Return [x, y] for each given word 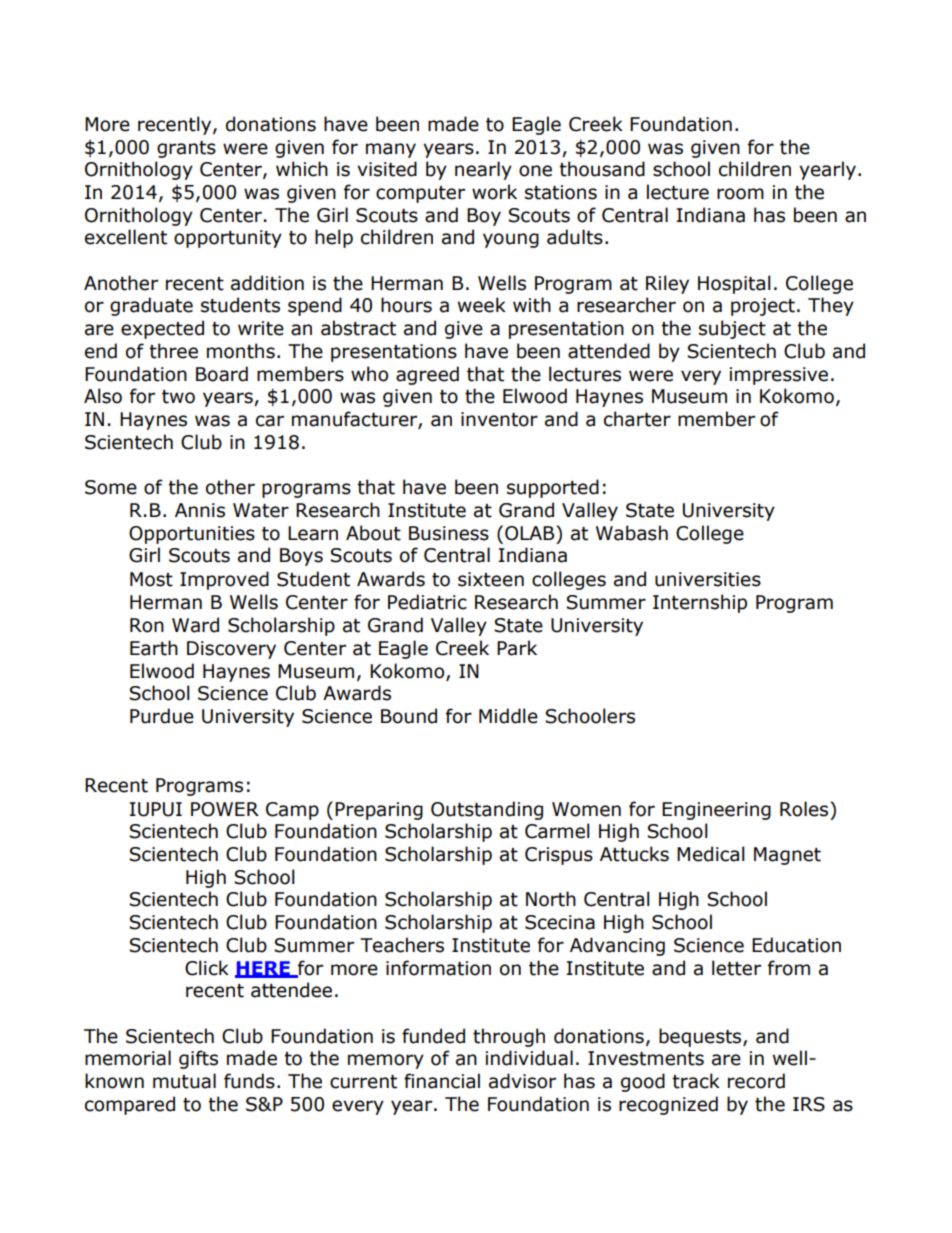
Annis [200, 510]
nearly [483, 170]
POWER [225, 809]
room [740, 194]
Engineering [716, 811]
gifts [198, 1059]
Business [449, 533]
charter [637, 419]
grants [186, 149]
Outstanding [487, 810]
